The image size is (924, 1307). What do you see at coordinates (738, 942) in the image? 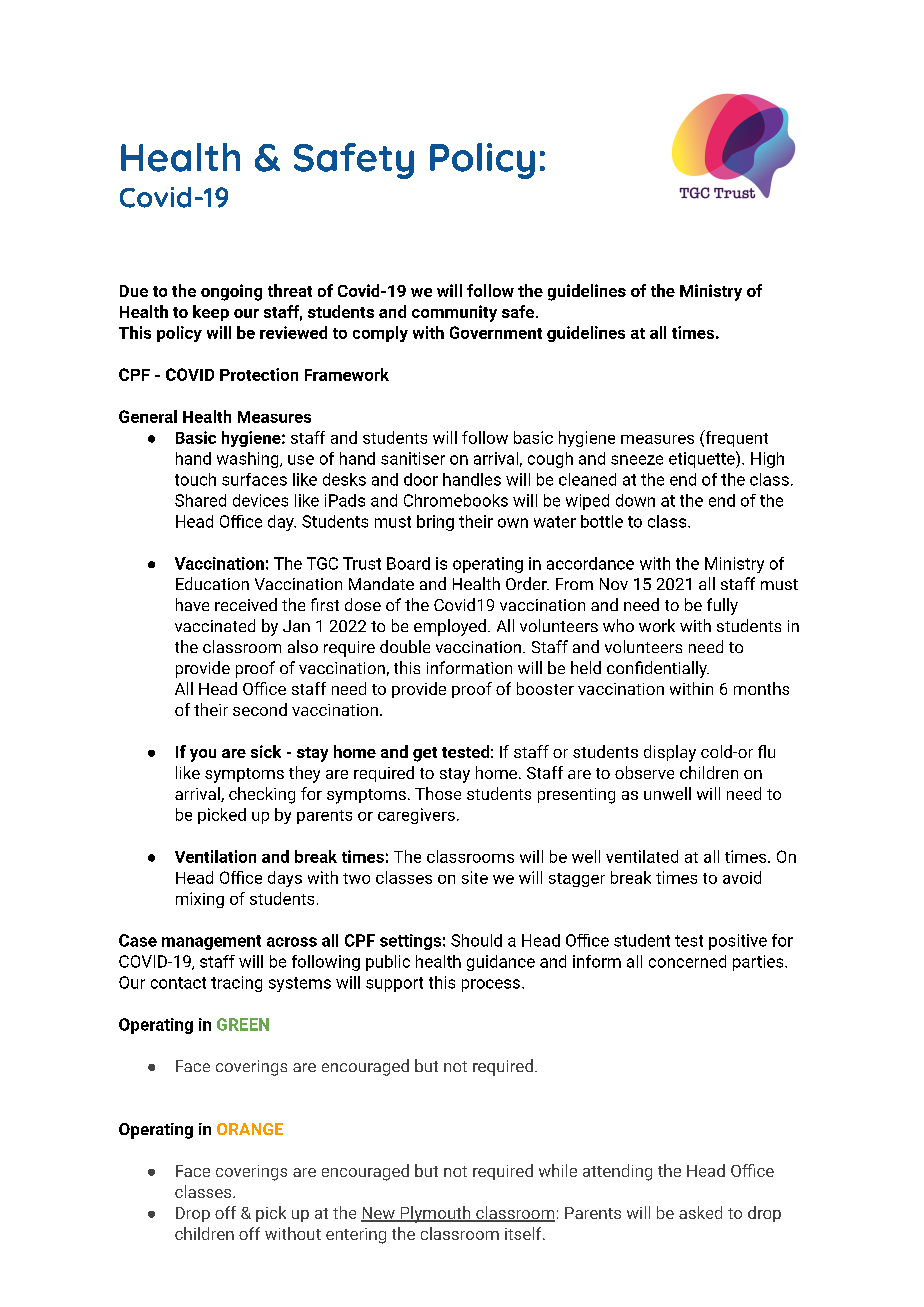
I see `positive` at bounding box center [738, 942].
